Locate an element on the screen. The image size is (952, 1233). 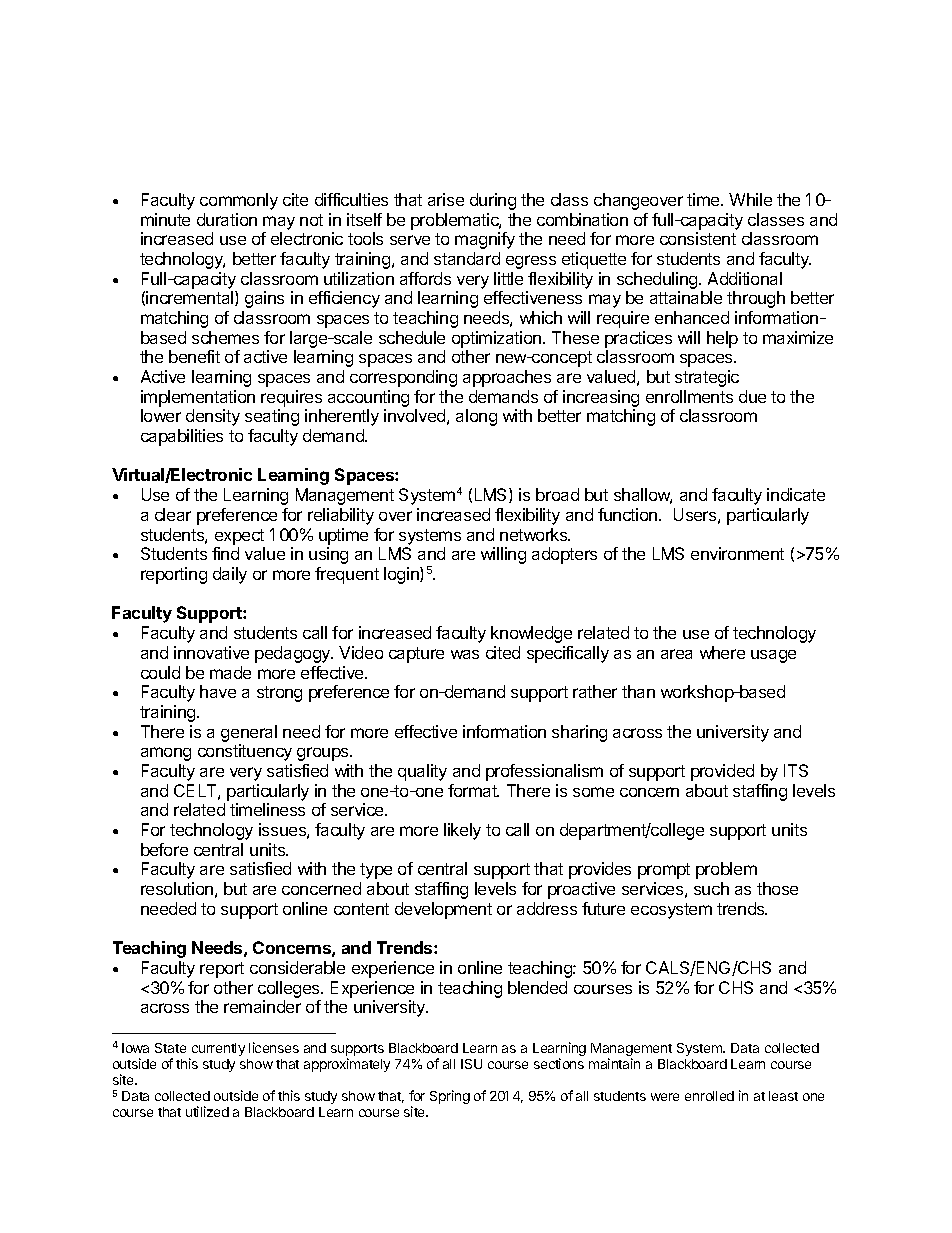
was is located at coordinates (465, 654).
